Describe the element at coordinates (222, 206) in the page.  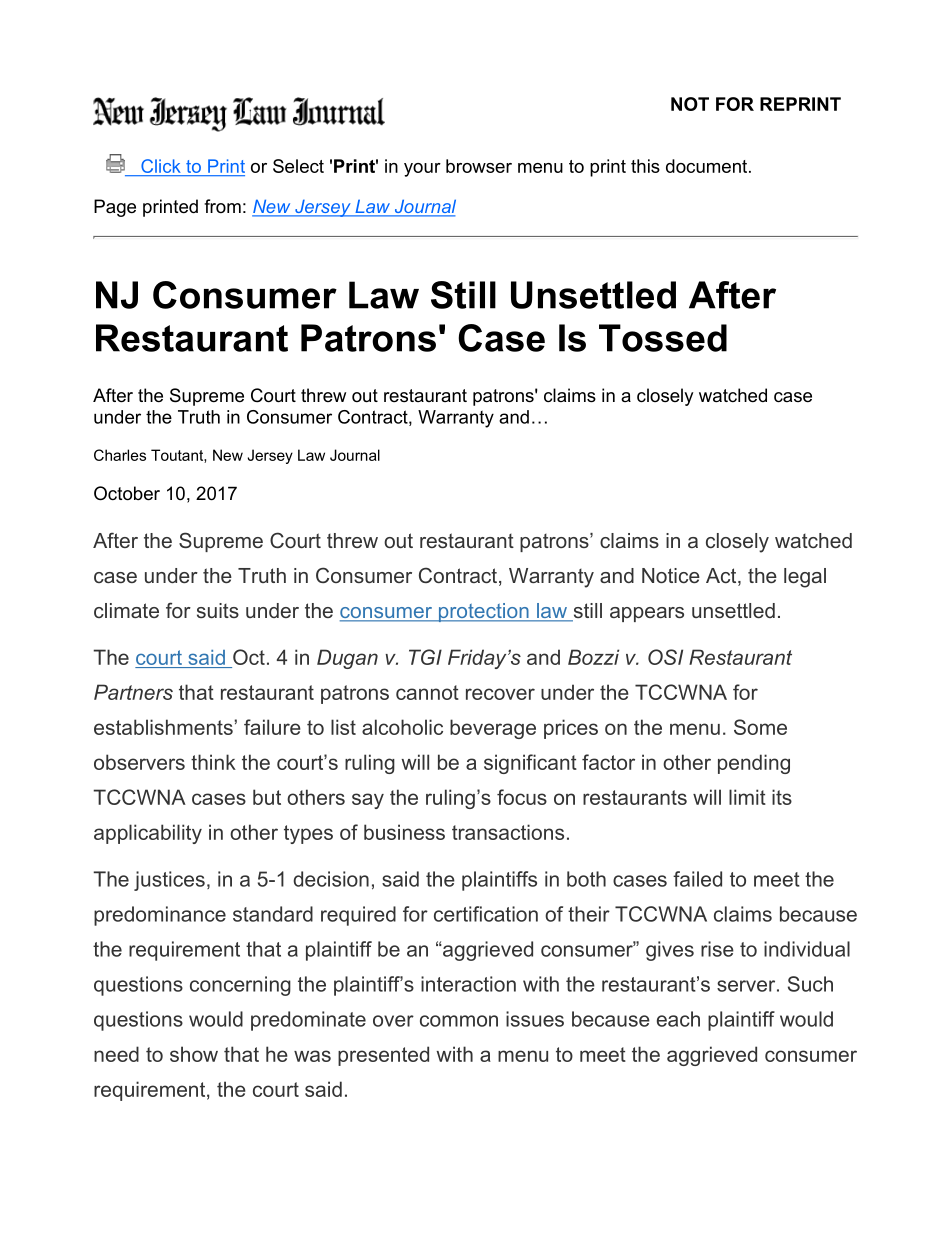
I see `from` at that location.
